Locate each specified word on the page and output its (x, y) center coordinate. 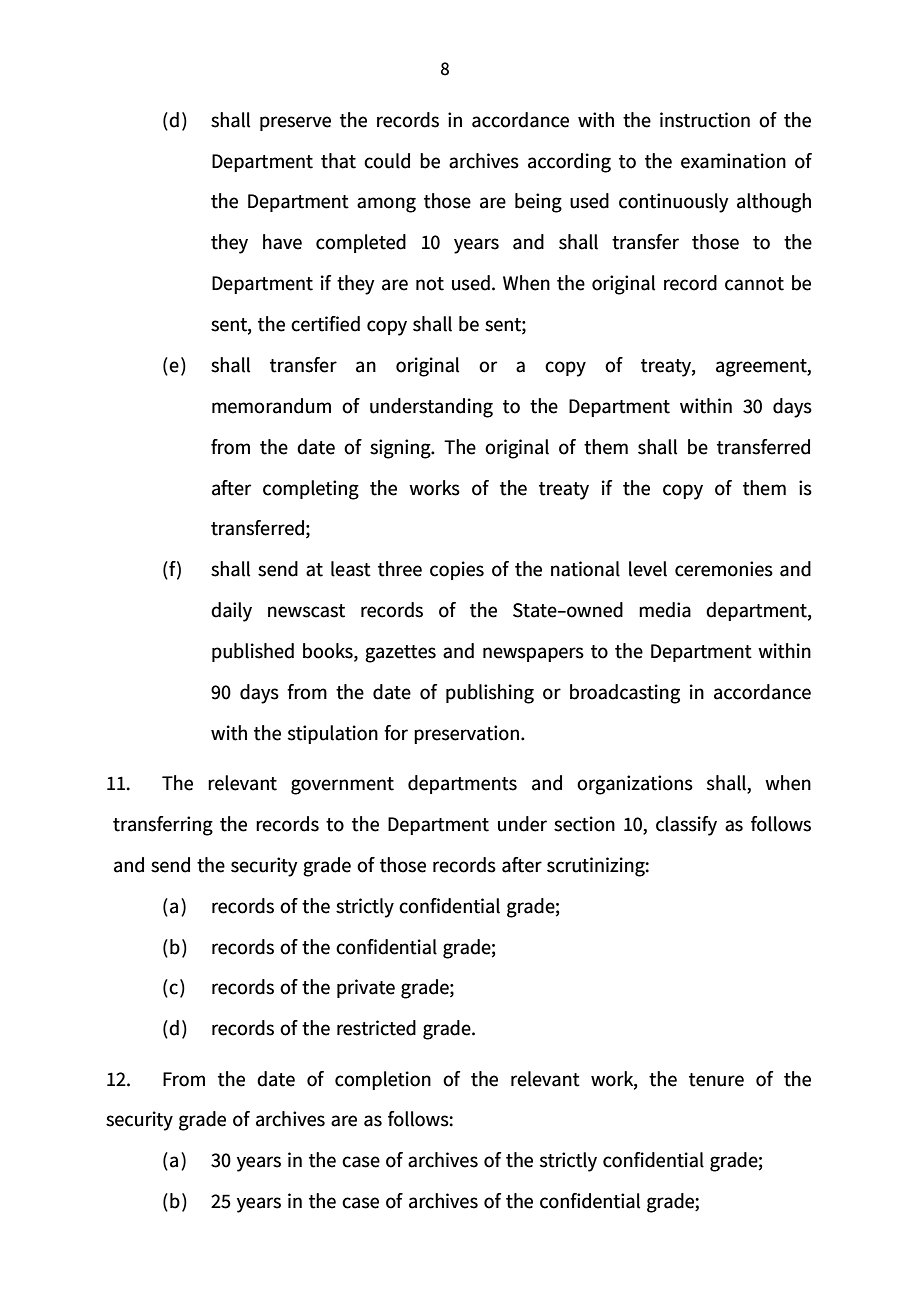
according (569, 163)
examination (733, 161)
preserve (295, 123)
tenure (716, 1080)
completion (383, 1080)
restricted (376, 1028)
